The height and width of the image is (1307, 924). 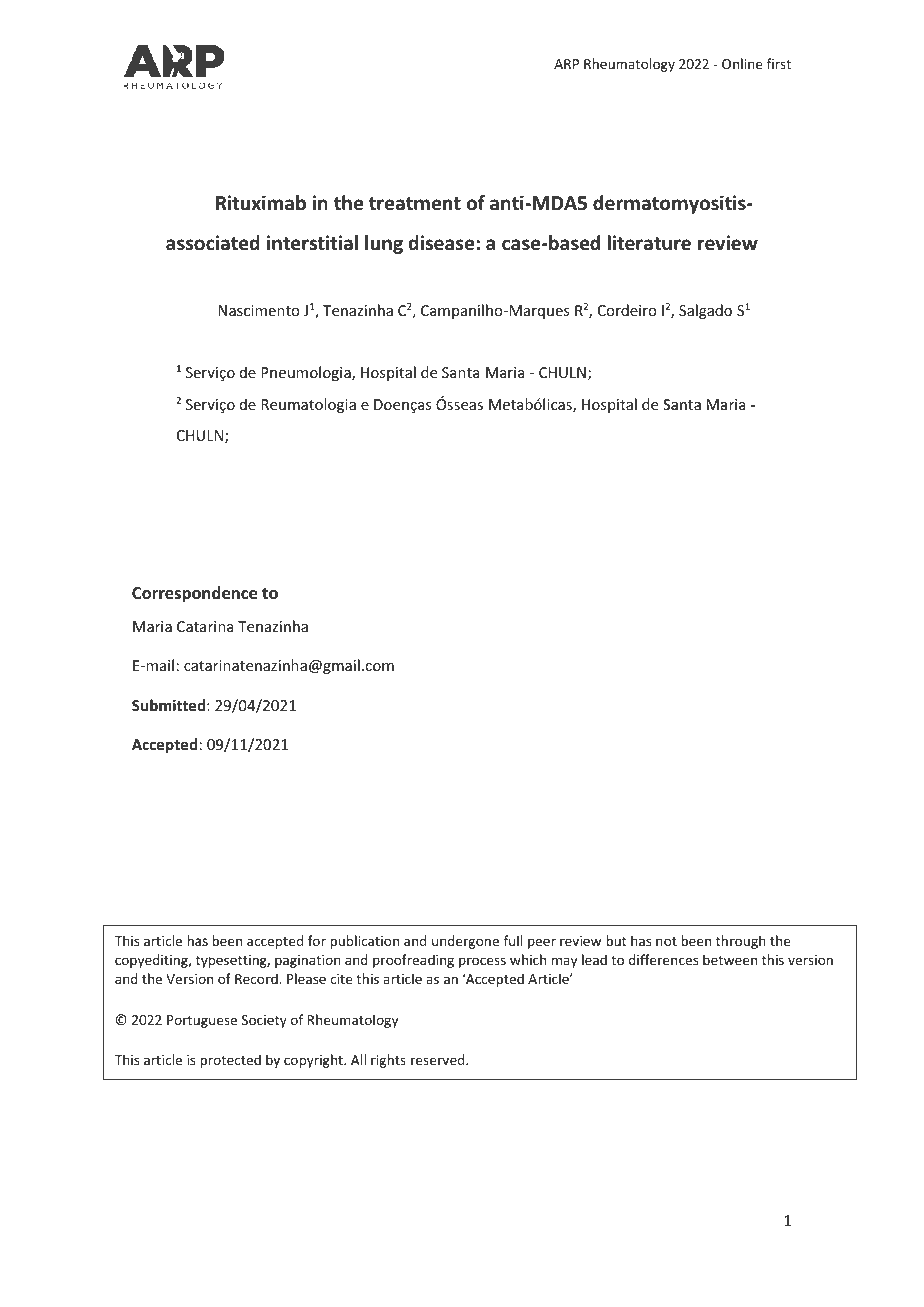 I want to click on Society, so click(x=264, y=1021).
